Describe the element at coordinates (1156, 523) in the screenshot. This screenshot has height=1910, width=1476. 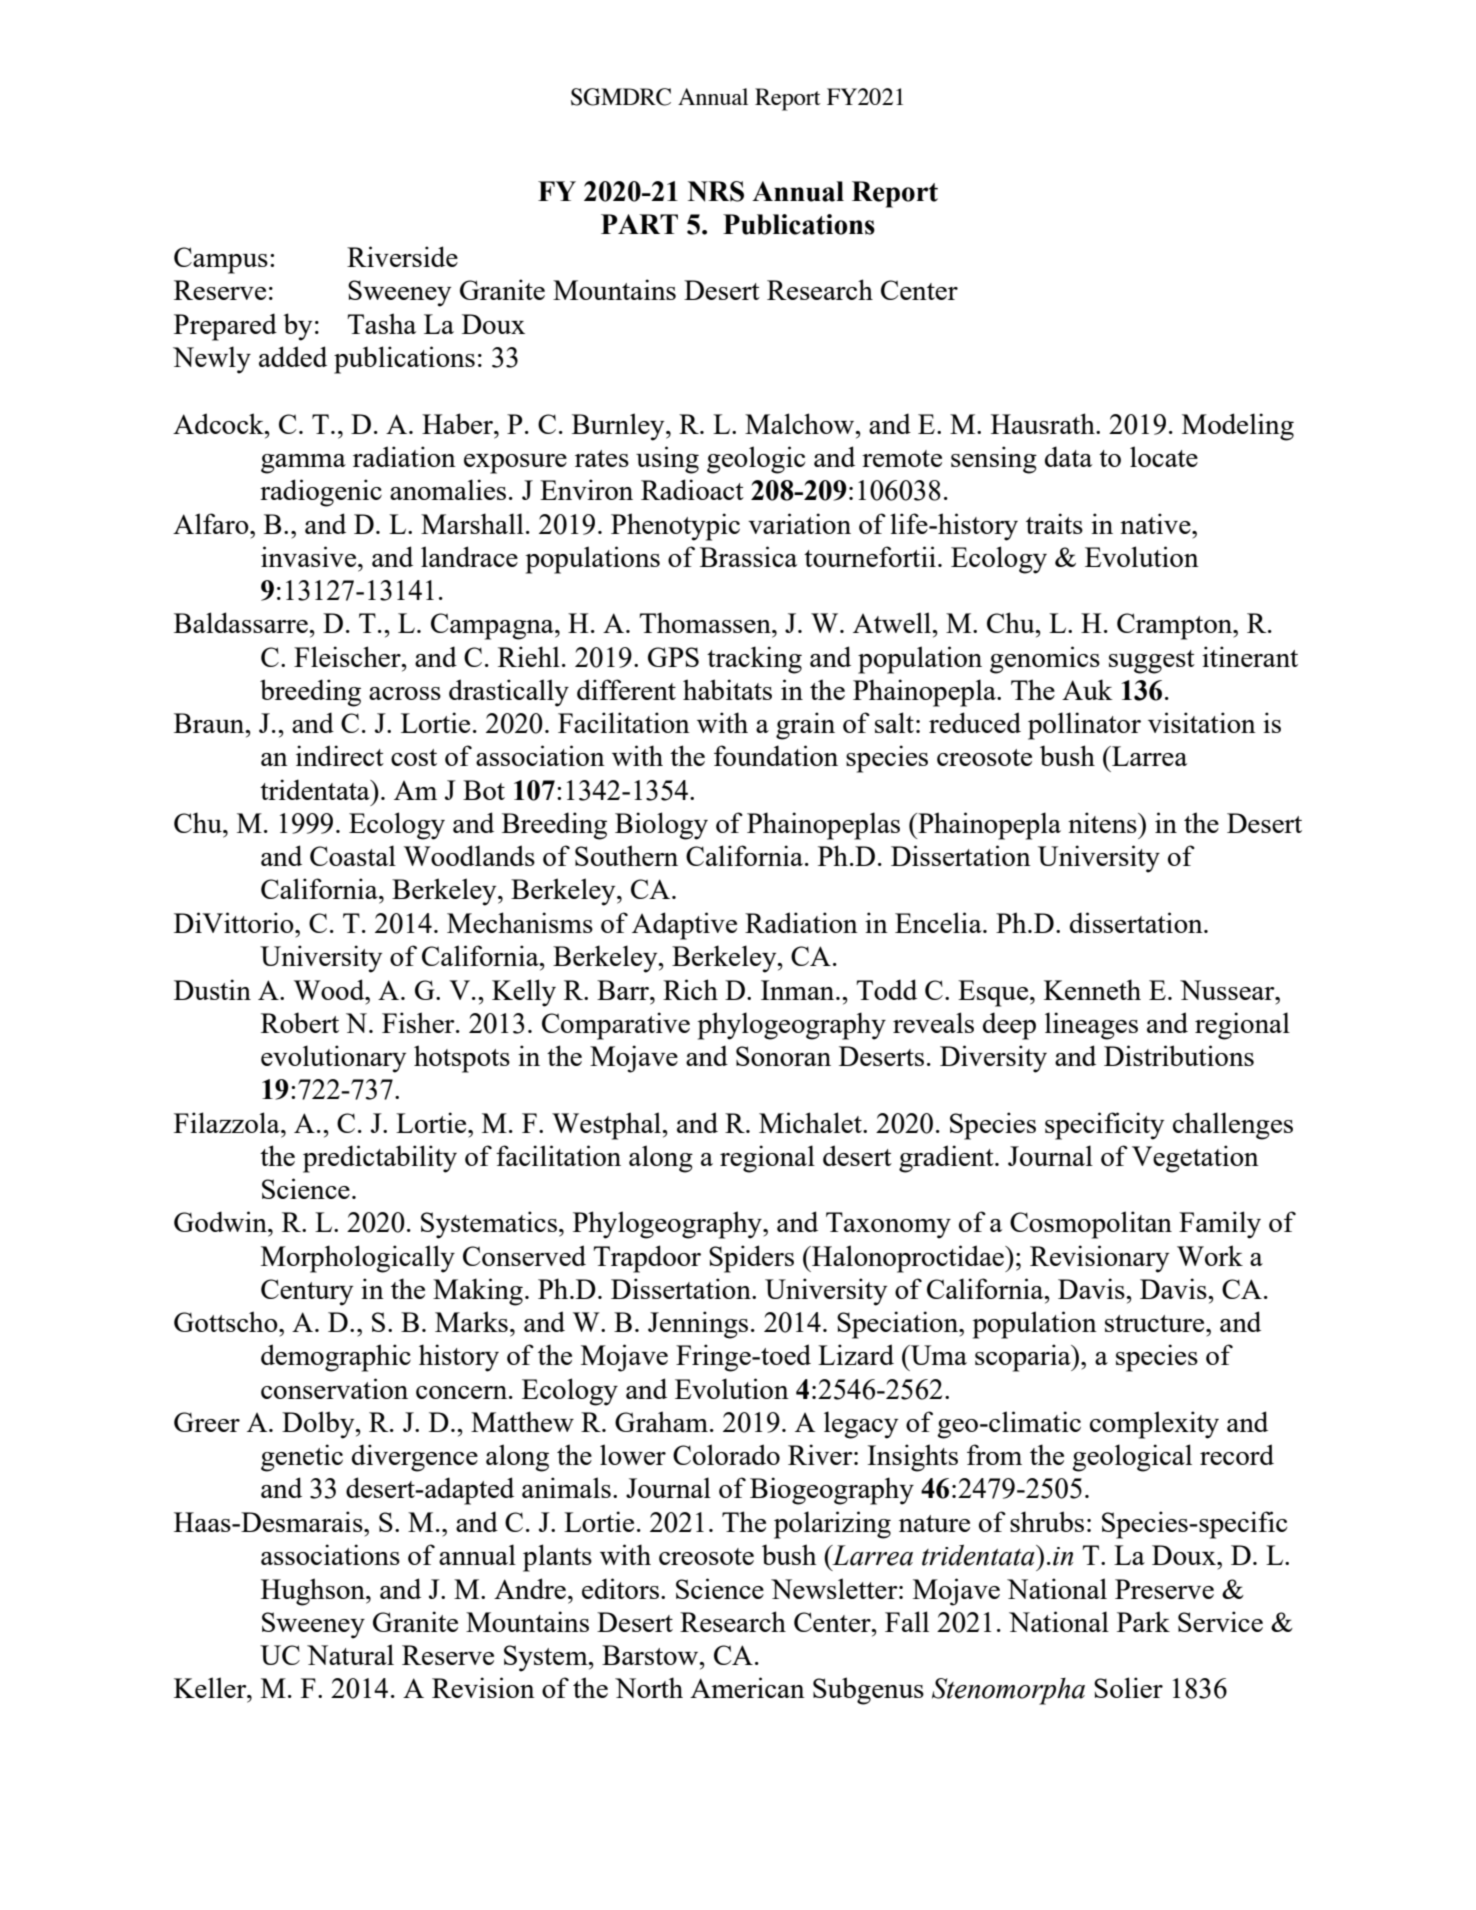
I see `native` at that location.
